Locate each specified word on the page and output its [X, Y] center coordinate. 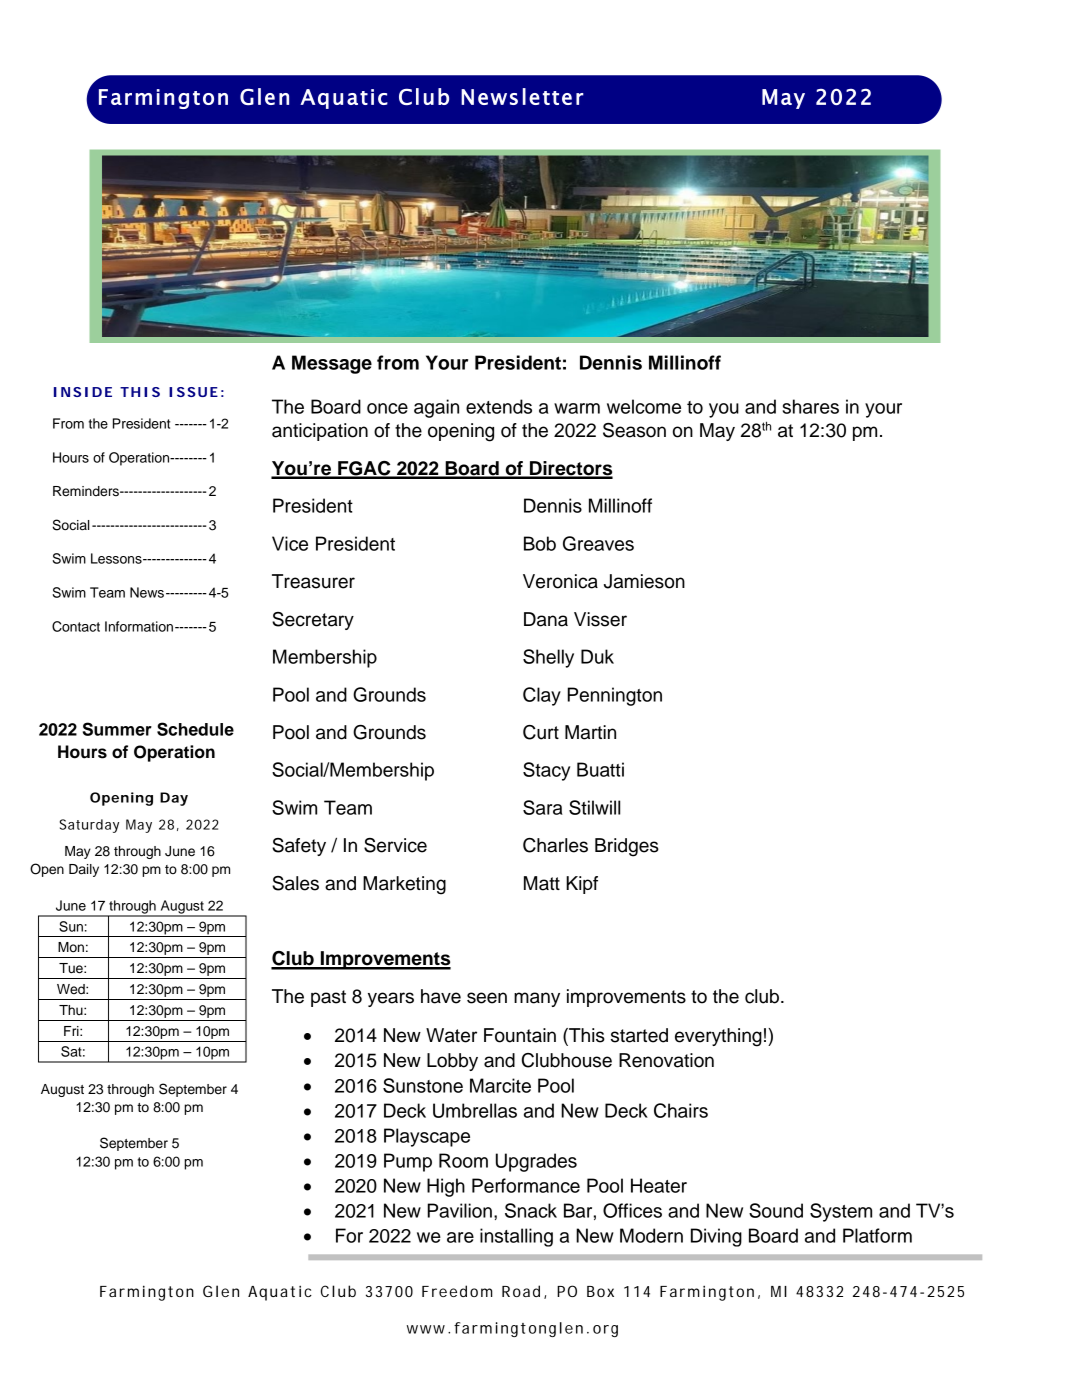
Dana [546, 619]
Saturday [89, 826]
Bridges [627, 847]
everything [718, 1037]
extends [499, 406]
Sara [543, 807]
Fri [72, 1031]
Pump [408, 1162]
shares [811, 406]
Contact [76, 626]
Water [451, 1035]
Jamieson [644, 581]
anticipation [320, 432]
